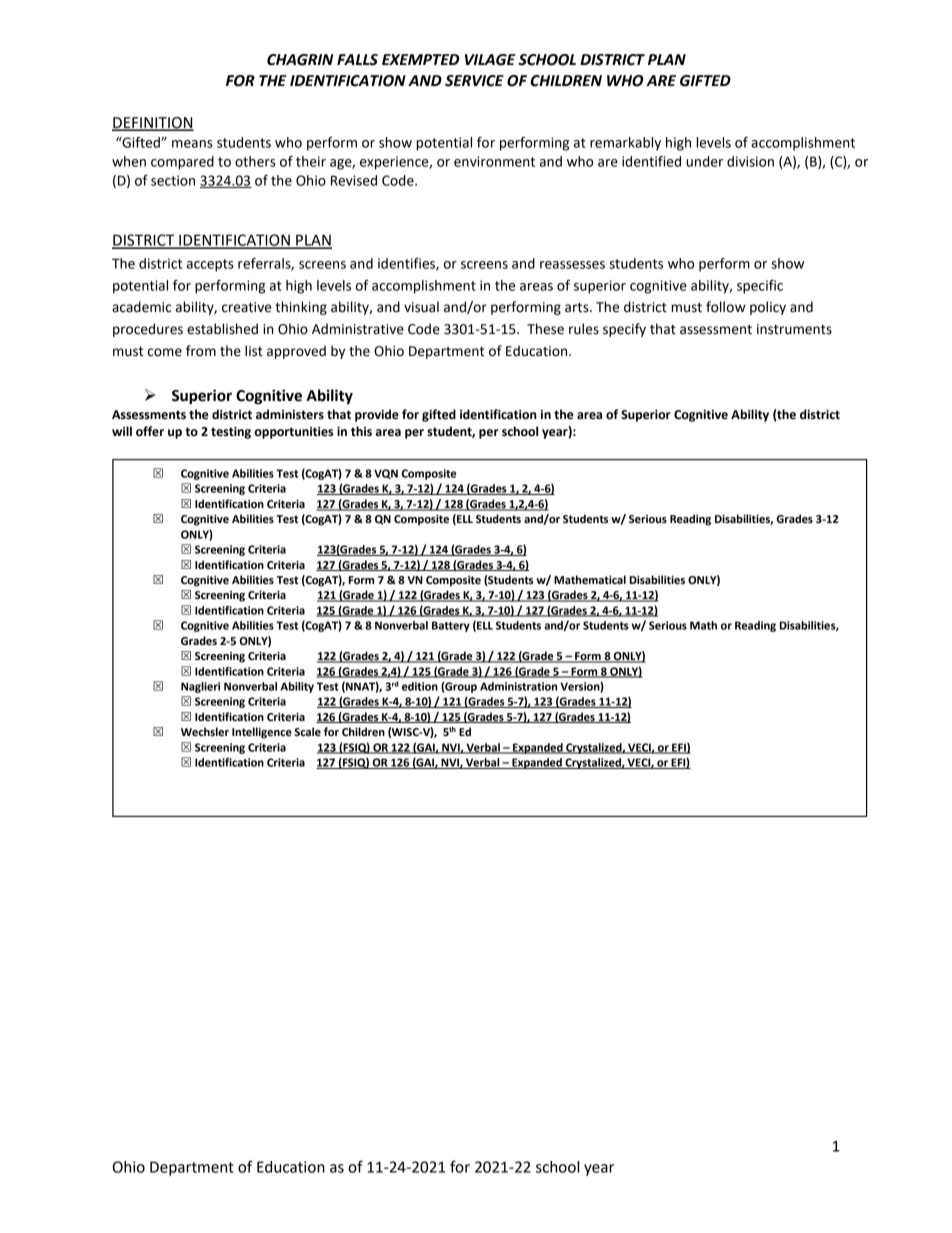 This document has height=1233, width=952. Describe the element at coordinates (518, 686) in the document. I see `Administration` at that location.
